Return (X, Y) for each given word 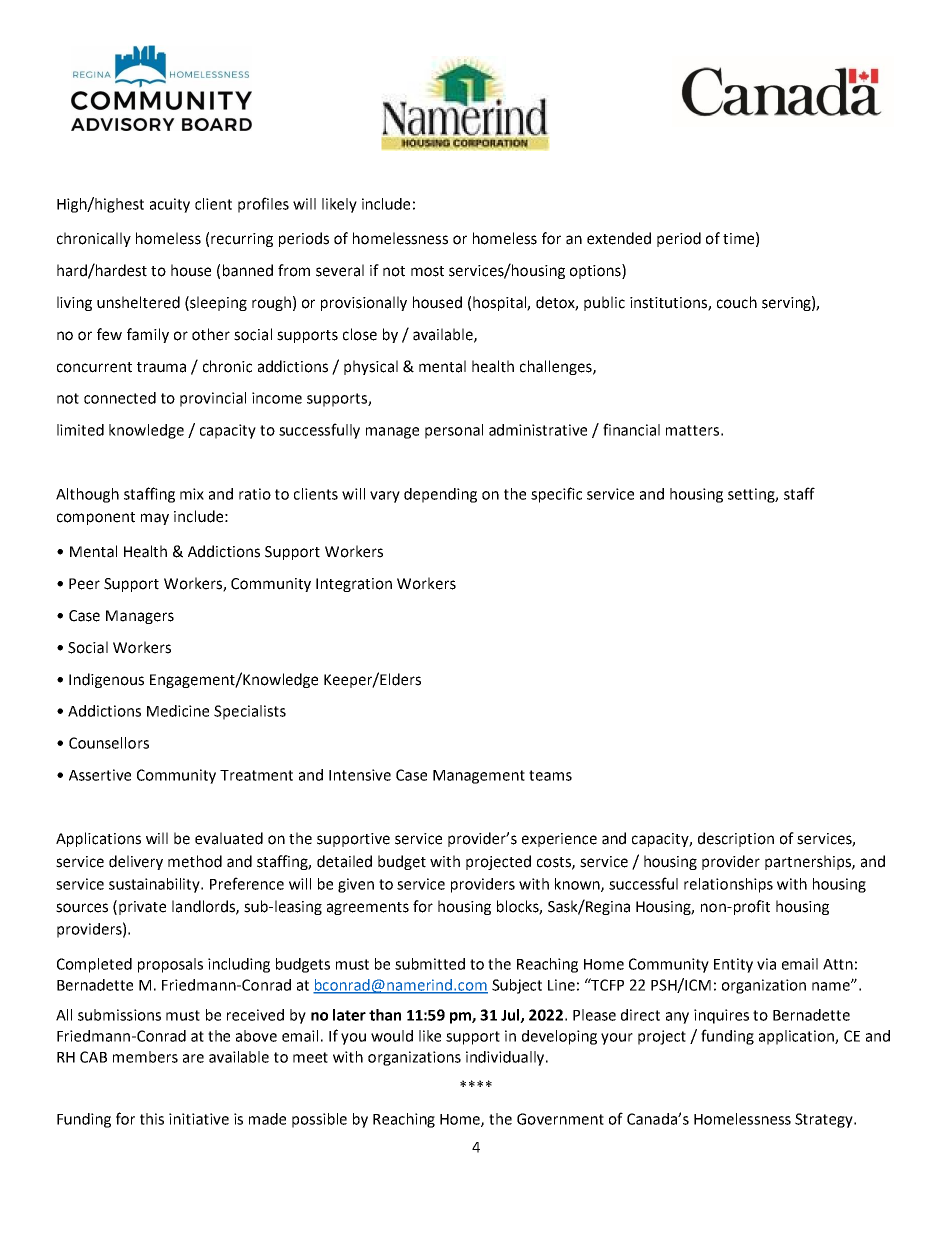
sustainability (155, 885)
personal (454, 431)
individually (506, 1058)
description (736, 839)
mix (192, 494)
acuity (170, 205)
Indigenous (106, 680)
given (356, 885)
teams (550, 775)
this (152, 1119)
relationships (728, 885)
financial (631, 429)
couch (737, 302)
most (427, 271)
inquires (721, 1016)
